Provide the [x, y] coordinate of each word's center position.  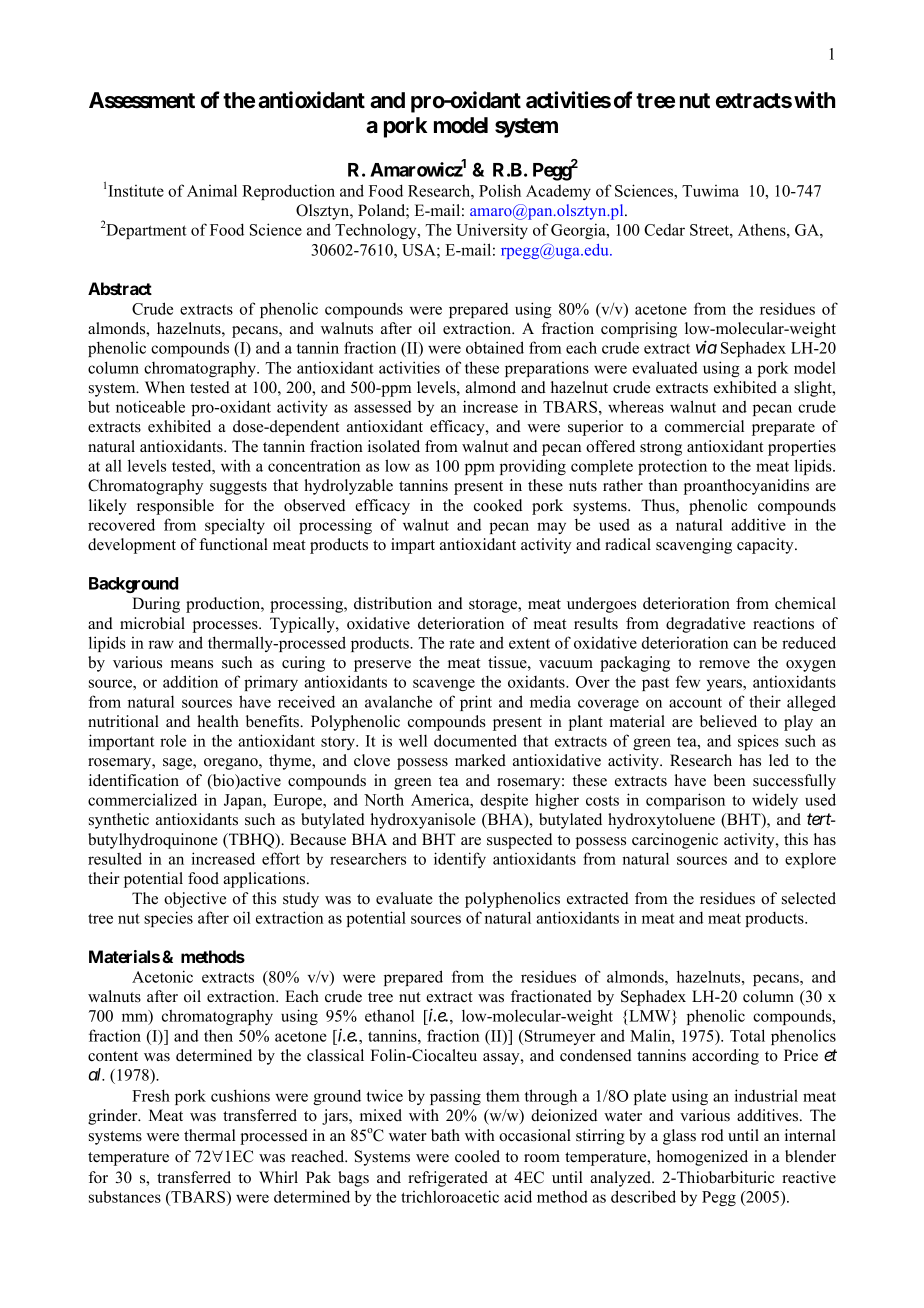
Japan [244, 801]
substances [125, 1196]
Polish [500, 190]
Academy [558, 192]
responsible [175, 507]
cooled [477, 1156]
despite [504, 801]
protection [672, 467]
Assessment [142, 100]
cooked [498, 505]
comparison [685, 801]
